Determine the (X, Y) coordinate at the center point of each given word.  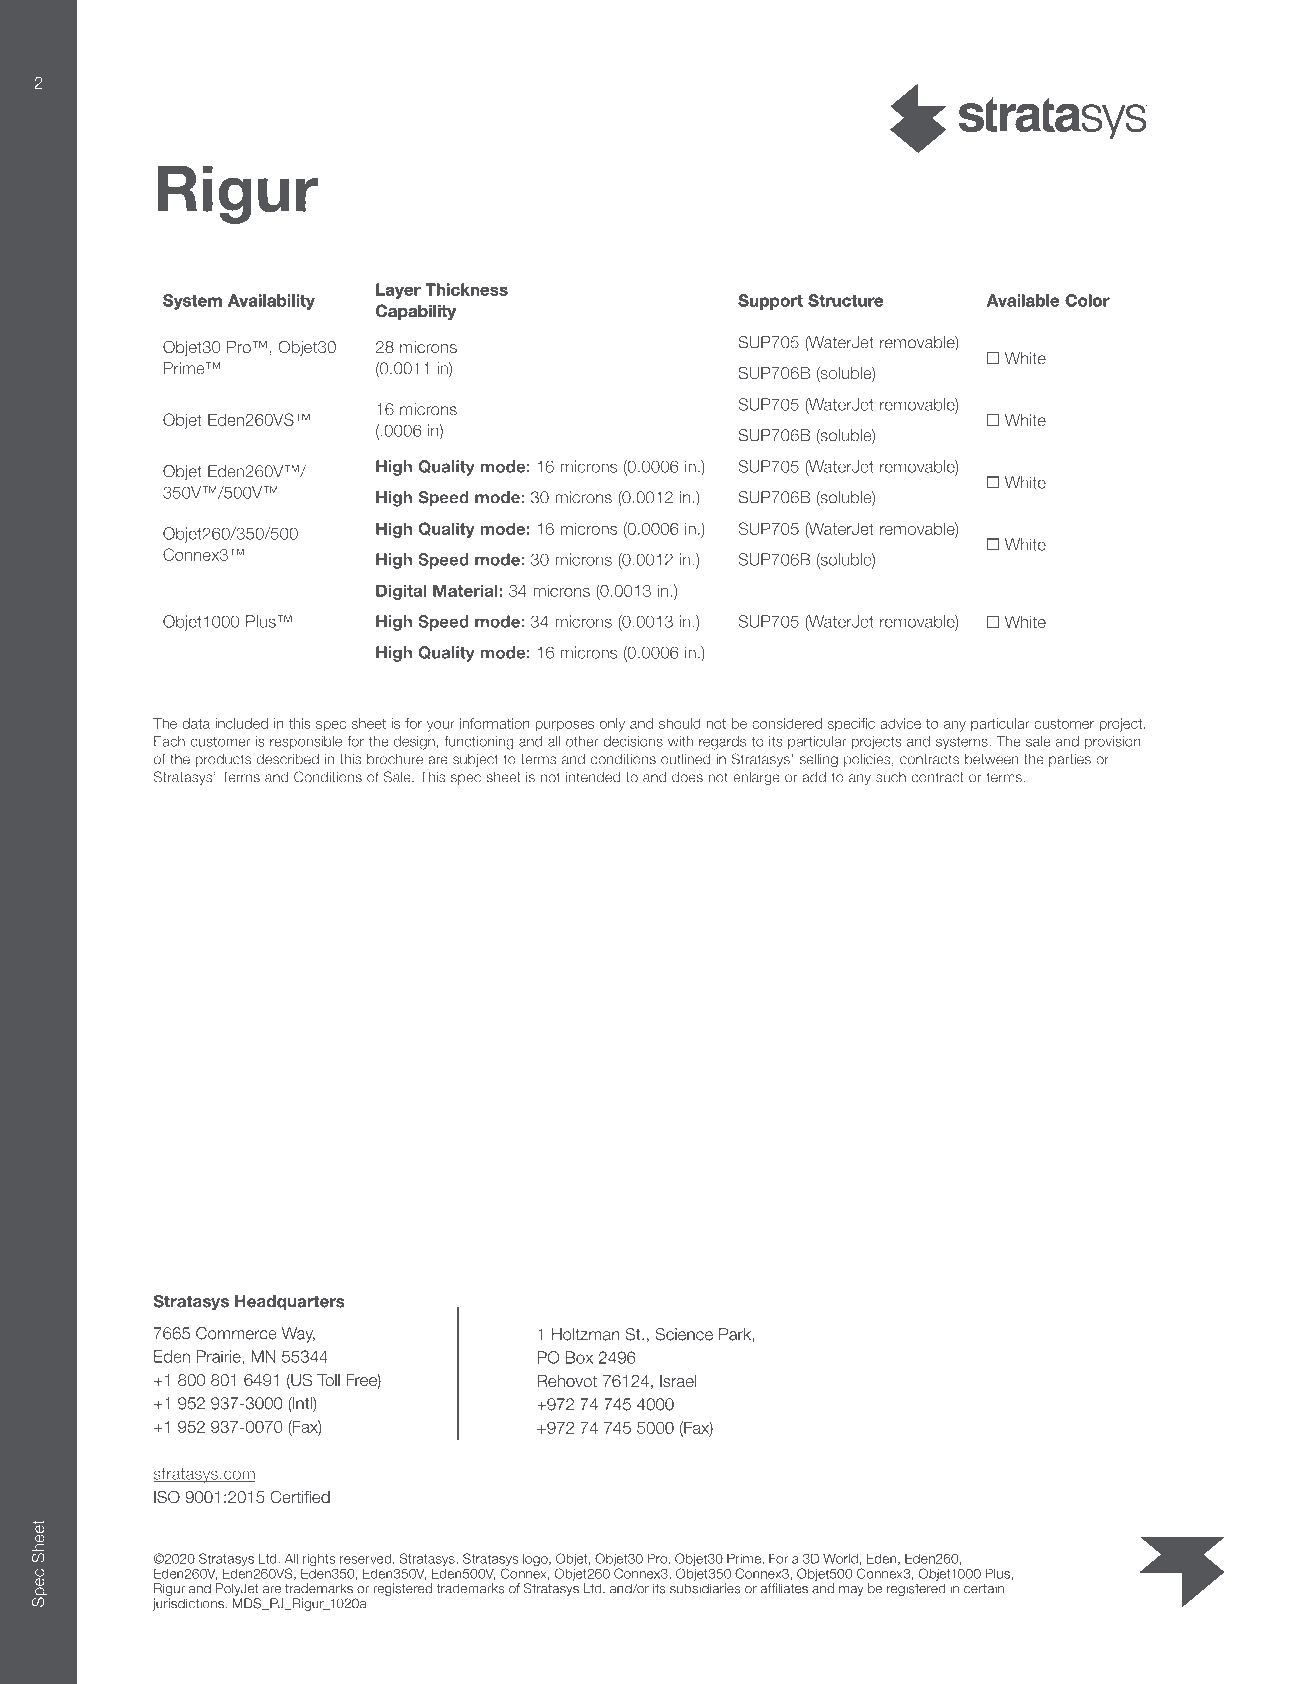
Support (771, 302)
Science (684, 1334)
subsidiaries (705, 1588)
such (891, 777)
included (241, 723)
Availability (271, 302)
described (288, 759)
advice (900, 723)
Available (1023, 300)
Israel (678, 1381)
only (612, 725)
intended (593, 777)
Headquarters (290, 1303)
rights (318, 1561)
